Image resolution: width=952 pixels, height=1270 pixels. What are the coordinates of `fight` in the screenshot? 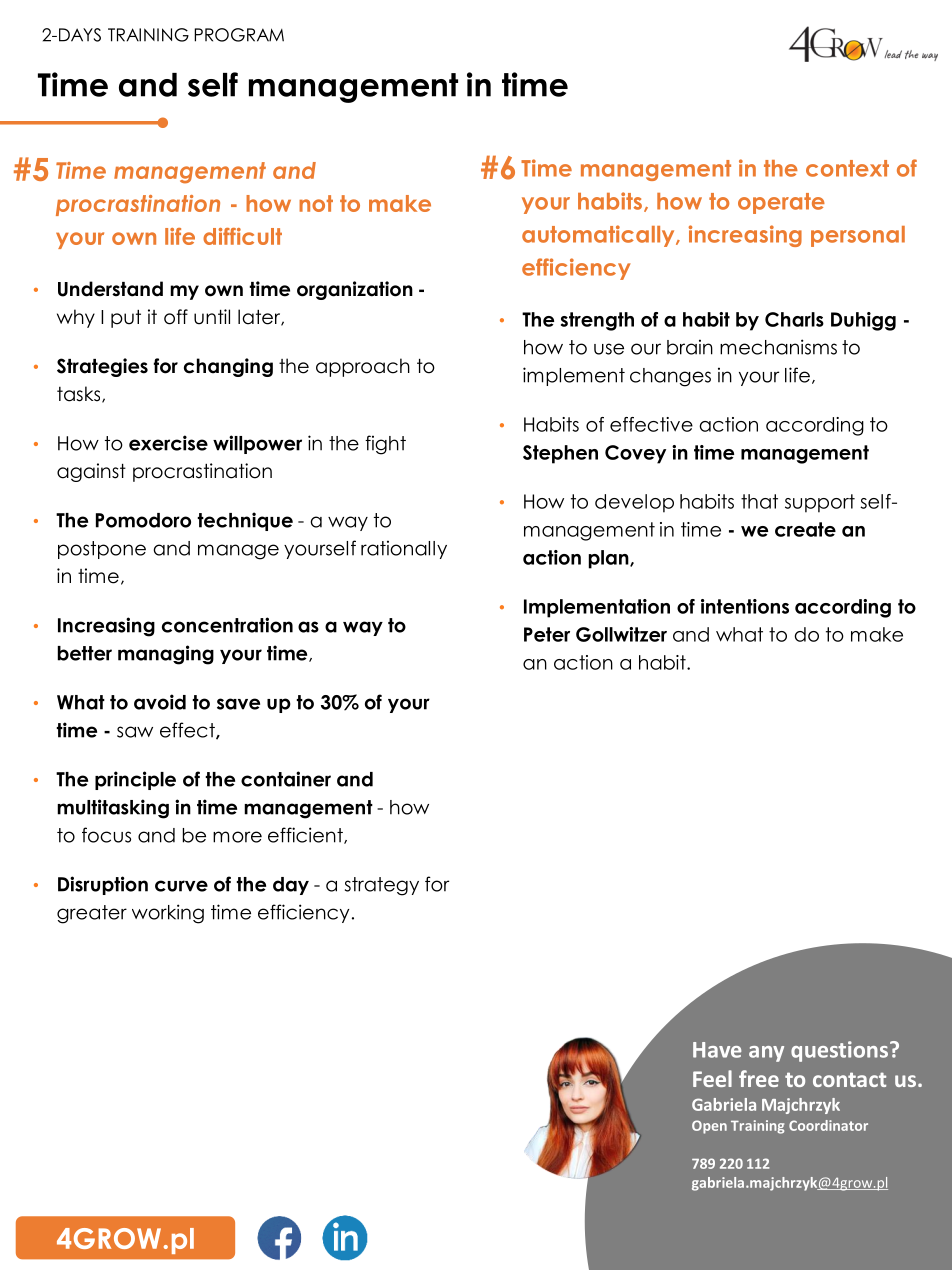 It's located at (385, 445).
